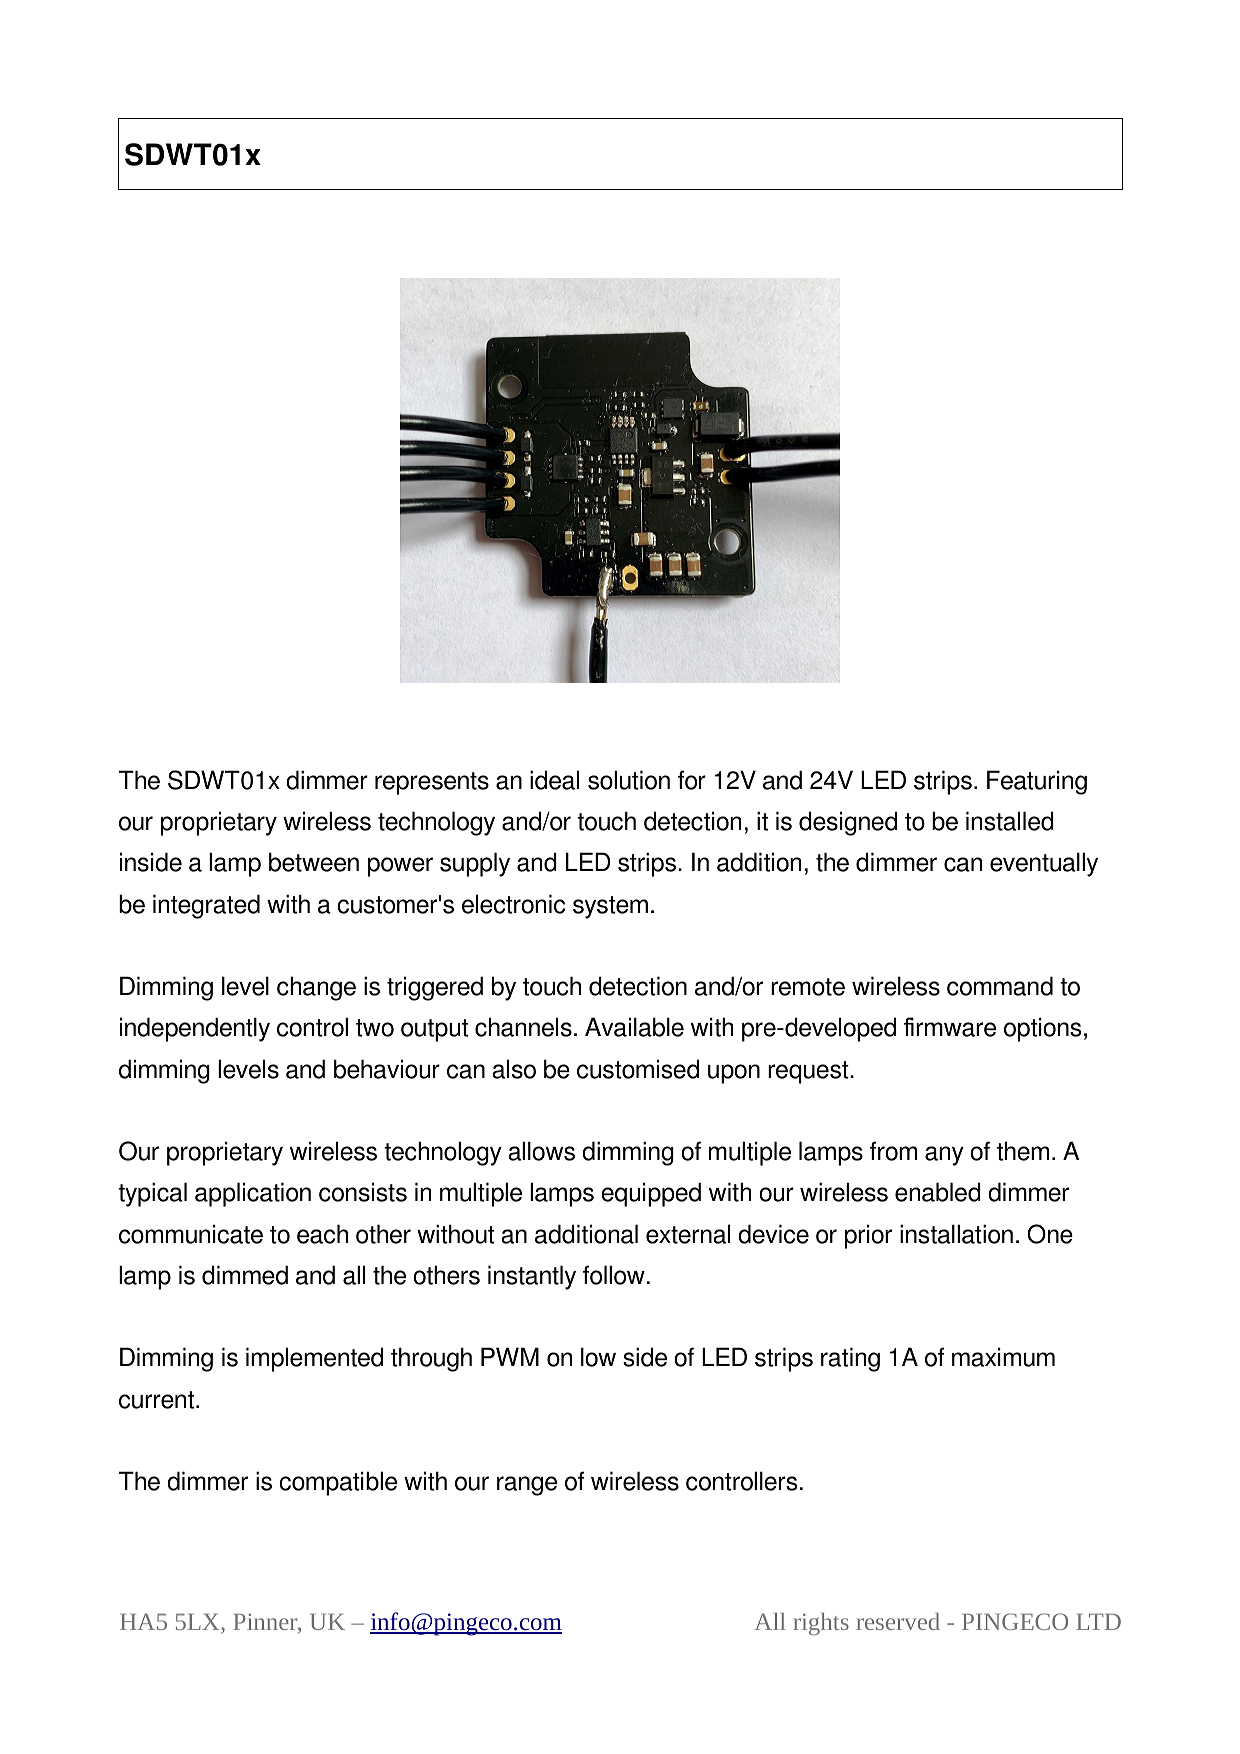  Describe the element at coordinates (629, 780) in the screenshot. I see `solution` at that location.
